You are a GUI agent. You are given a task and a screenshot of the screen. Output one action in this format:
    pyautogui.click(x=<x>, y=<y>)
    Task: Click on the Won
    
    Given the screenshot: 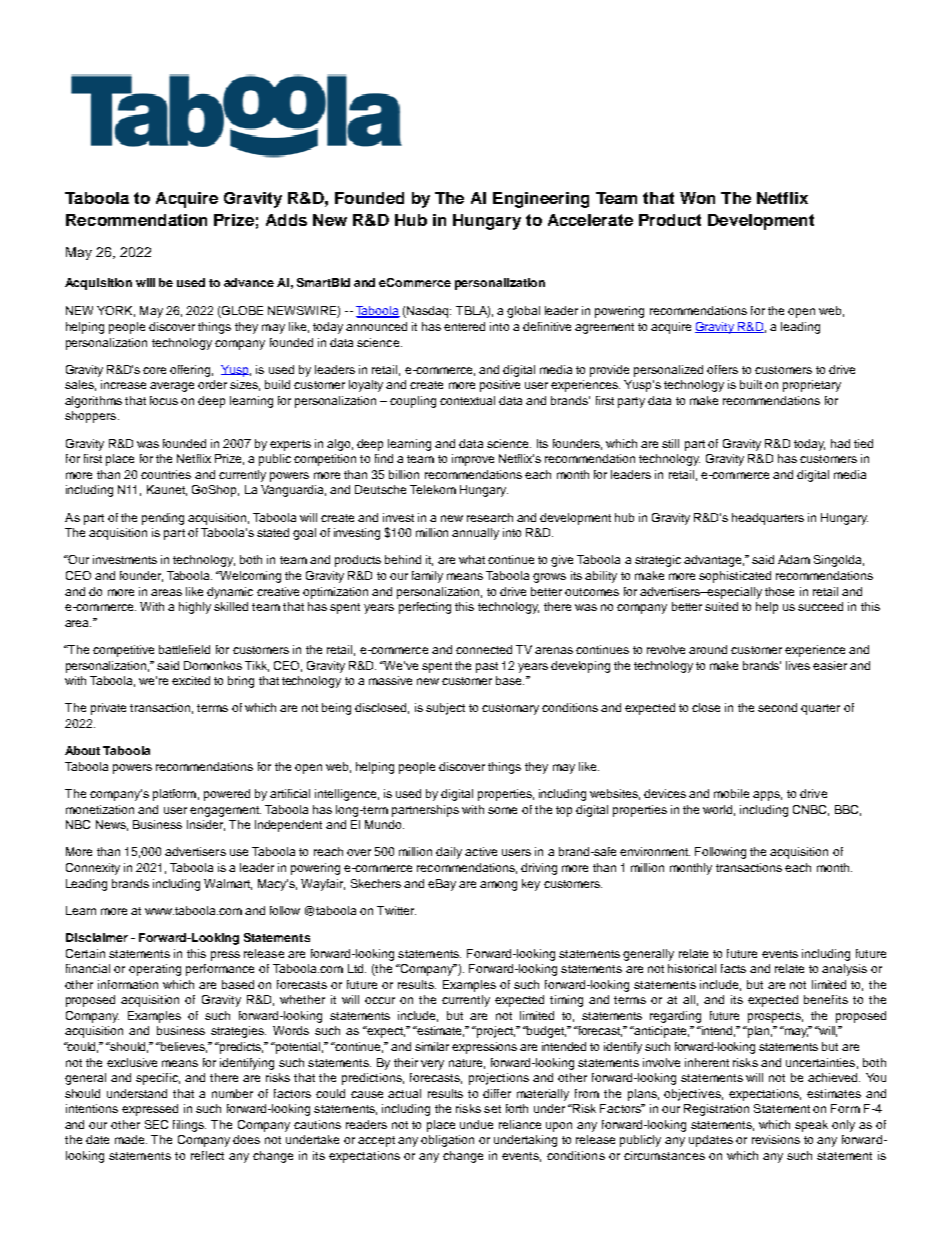 What is the action you would take?
    pyautogui.click(x=697, y=198)
